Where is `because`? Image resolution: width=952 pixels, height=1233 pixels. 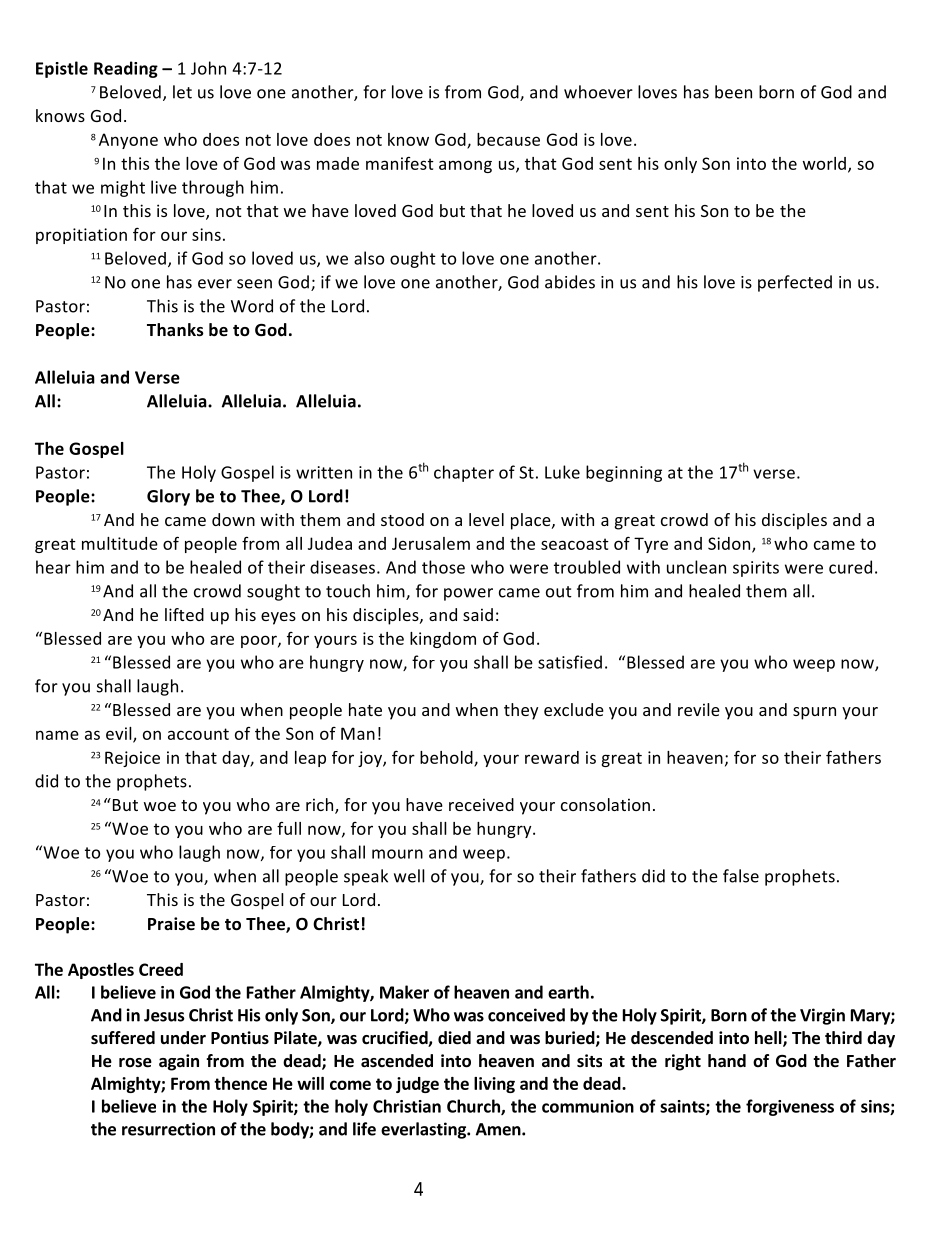 because is located at coordinates (508, 139).
